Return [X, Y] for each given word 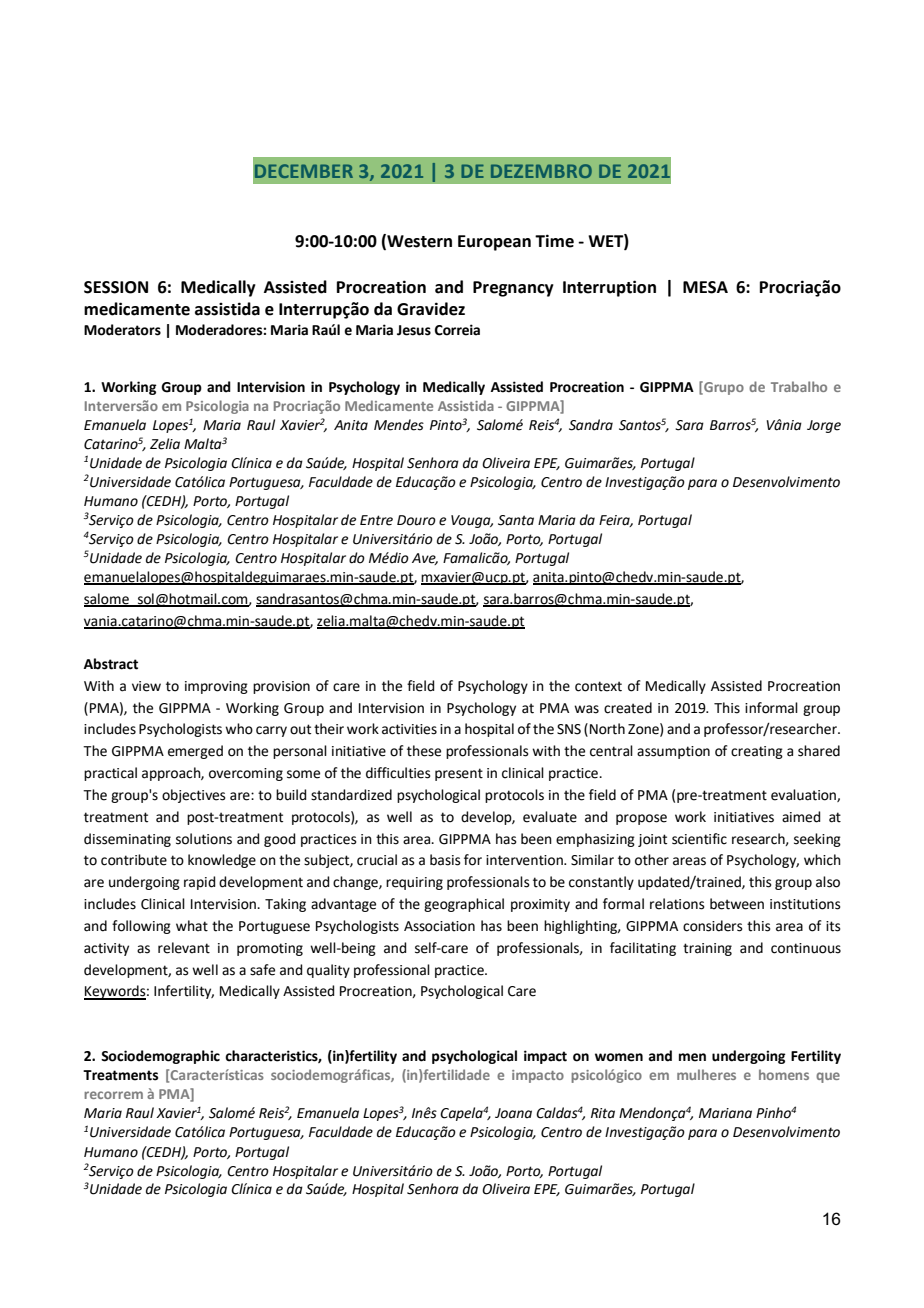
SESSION [116, 287]
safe [262, 970]
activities [409, 729]
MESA [705, 287]
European [494, 243]
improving [216, 687]
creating [757, 752]
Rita [603, 1113]
